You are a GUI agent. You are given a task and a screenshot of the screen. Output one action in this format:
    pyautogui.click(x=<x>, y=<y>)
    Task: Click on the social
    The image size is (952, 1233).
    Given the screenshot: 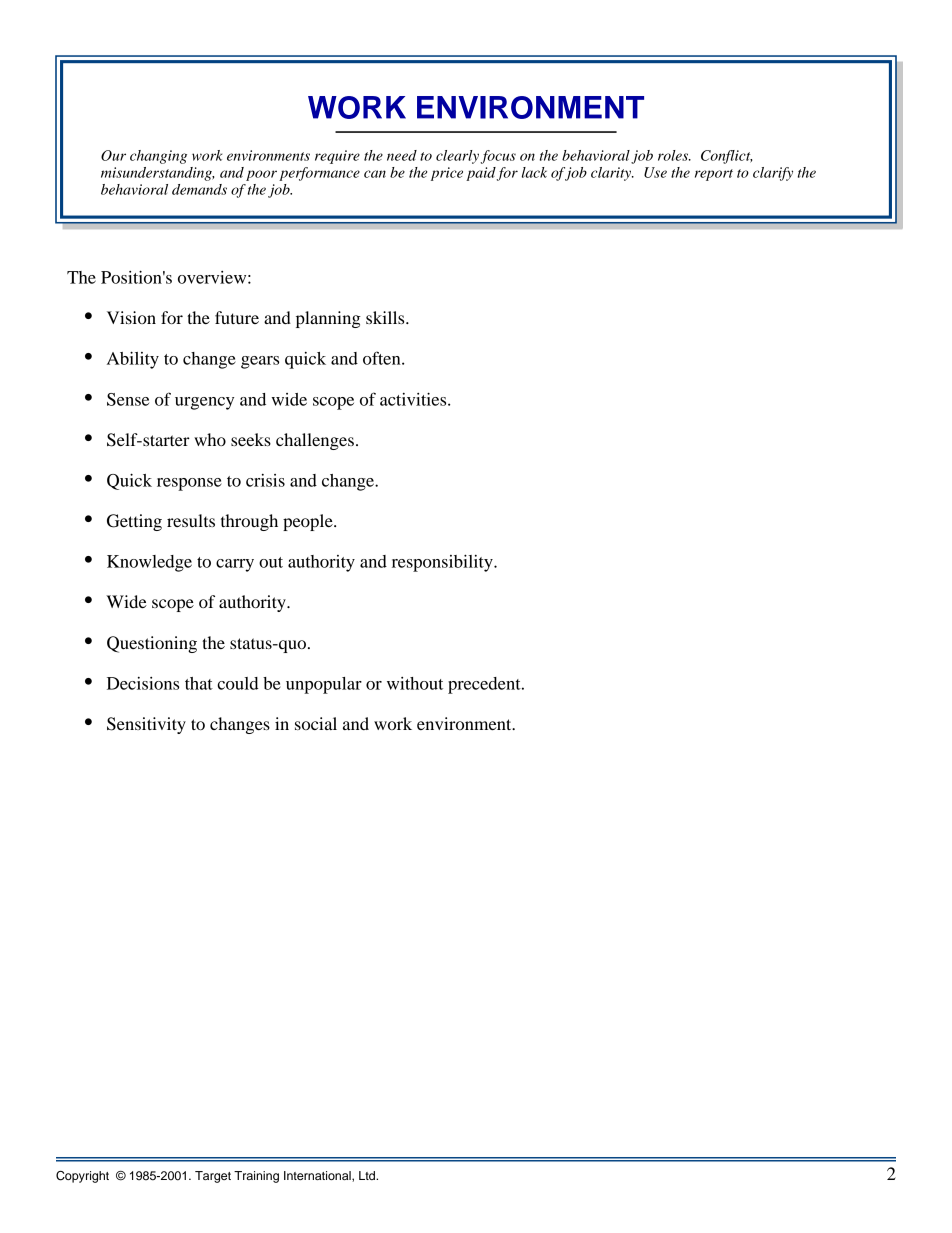 What is the action you would take?
    pyautogui.click(x=316, y=723)
